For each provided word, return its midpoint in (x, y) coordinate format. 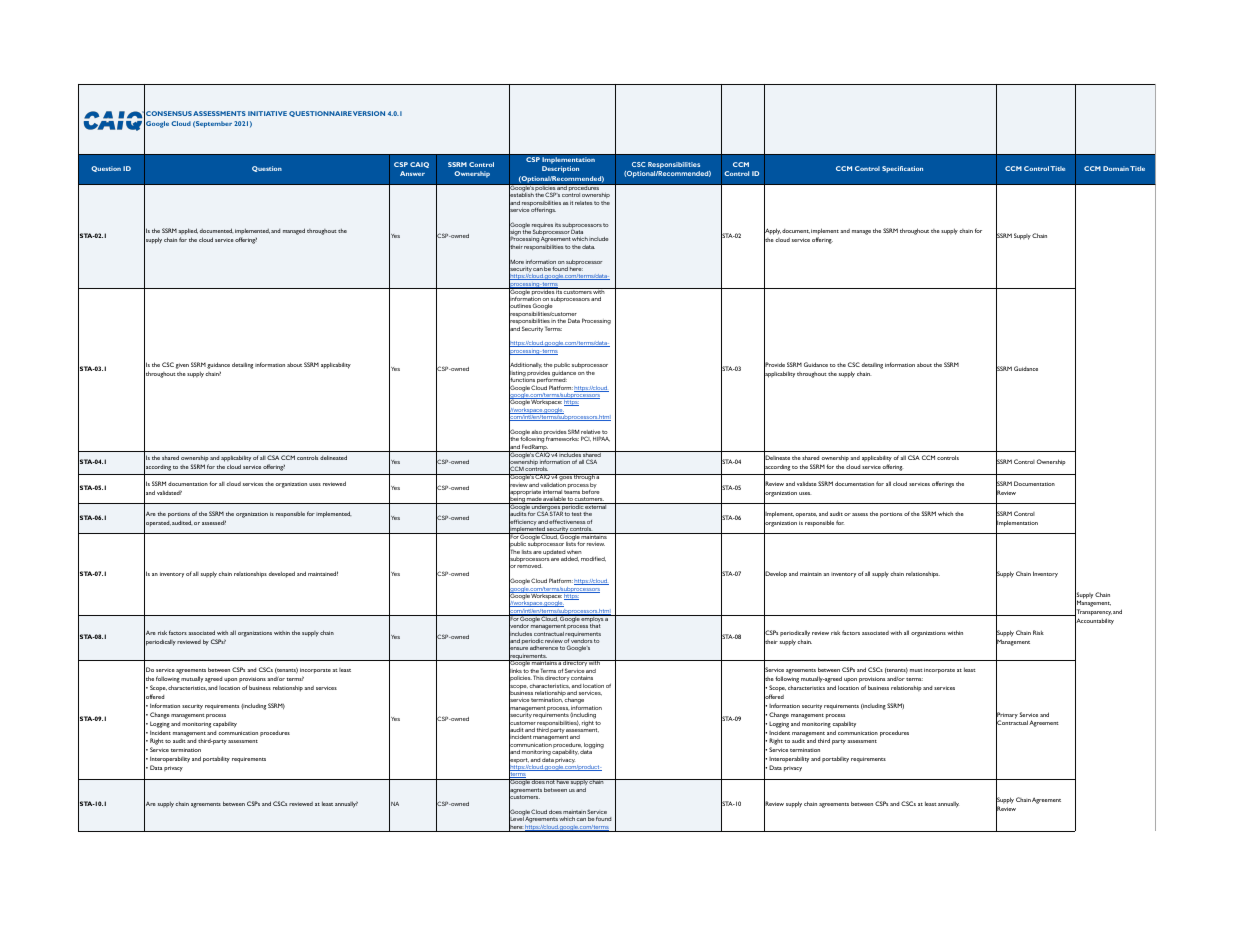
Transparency (1093, 613)
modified (593, 559)
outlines (520, 306)
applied (188, 233)
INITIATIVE (267, 113)
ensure (518, 649)
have (562, 781)
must (916, 670)
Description (560, 169)
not (550, 781)
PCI (586, 439)
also (537, 432)
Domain (1116, 168)
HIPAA (601, 439)
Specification (902, 169)
